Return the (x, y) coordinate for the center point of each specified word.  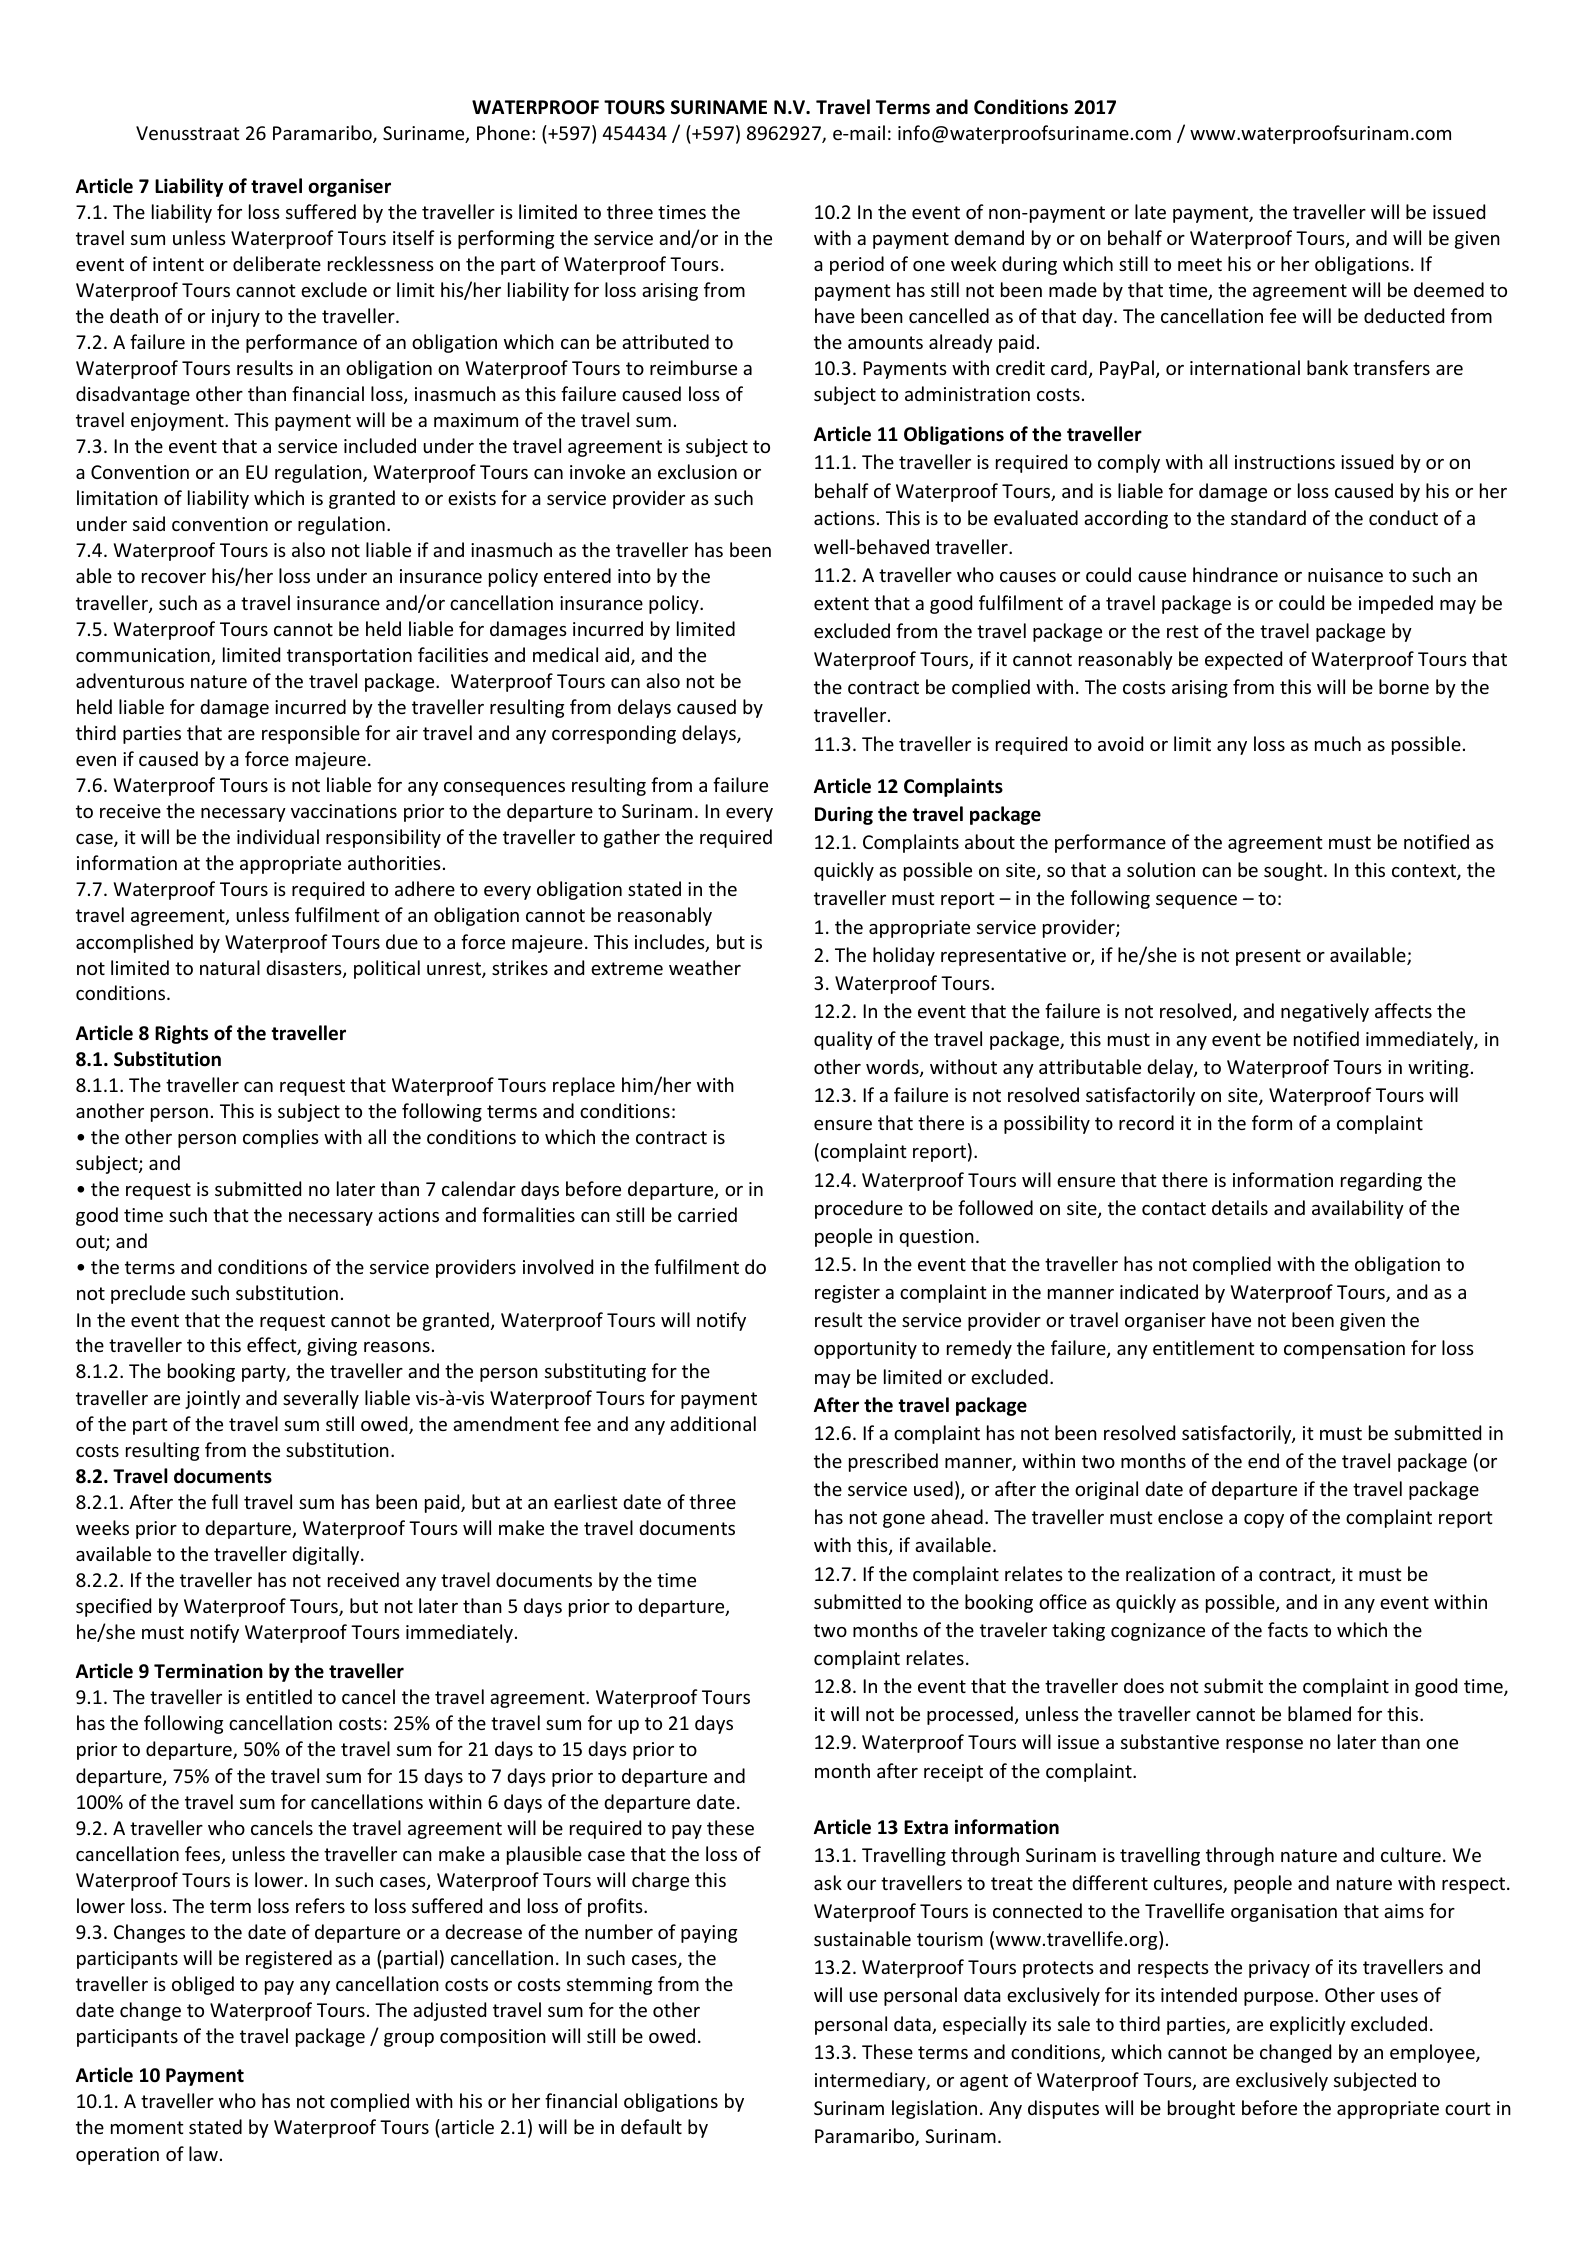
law (203, 2153)
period (857, 265)
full (225, 1501)
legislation (934, 2109)
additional (713, 1423)
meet (1200, 264)
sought (1294, 871)
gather (632, 838)
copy (1264, 1521)
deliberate (277, 263)
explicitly (1308, 2025)
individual (278, 836)
